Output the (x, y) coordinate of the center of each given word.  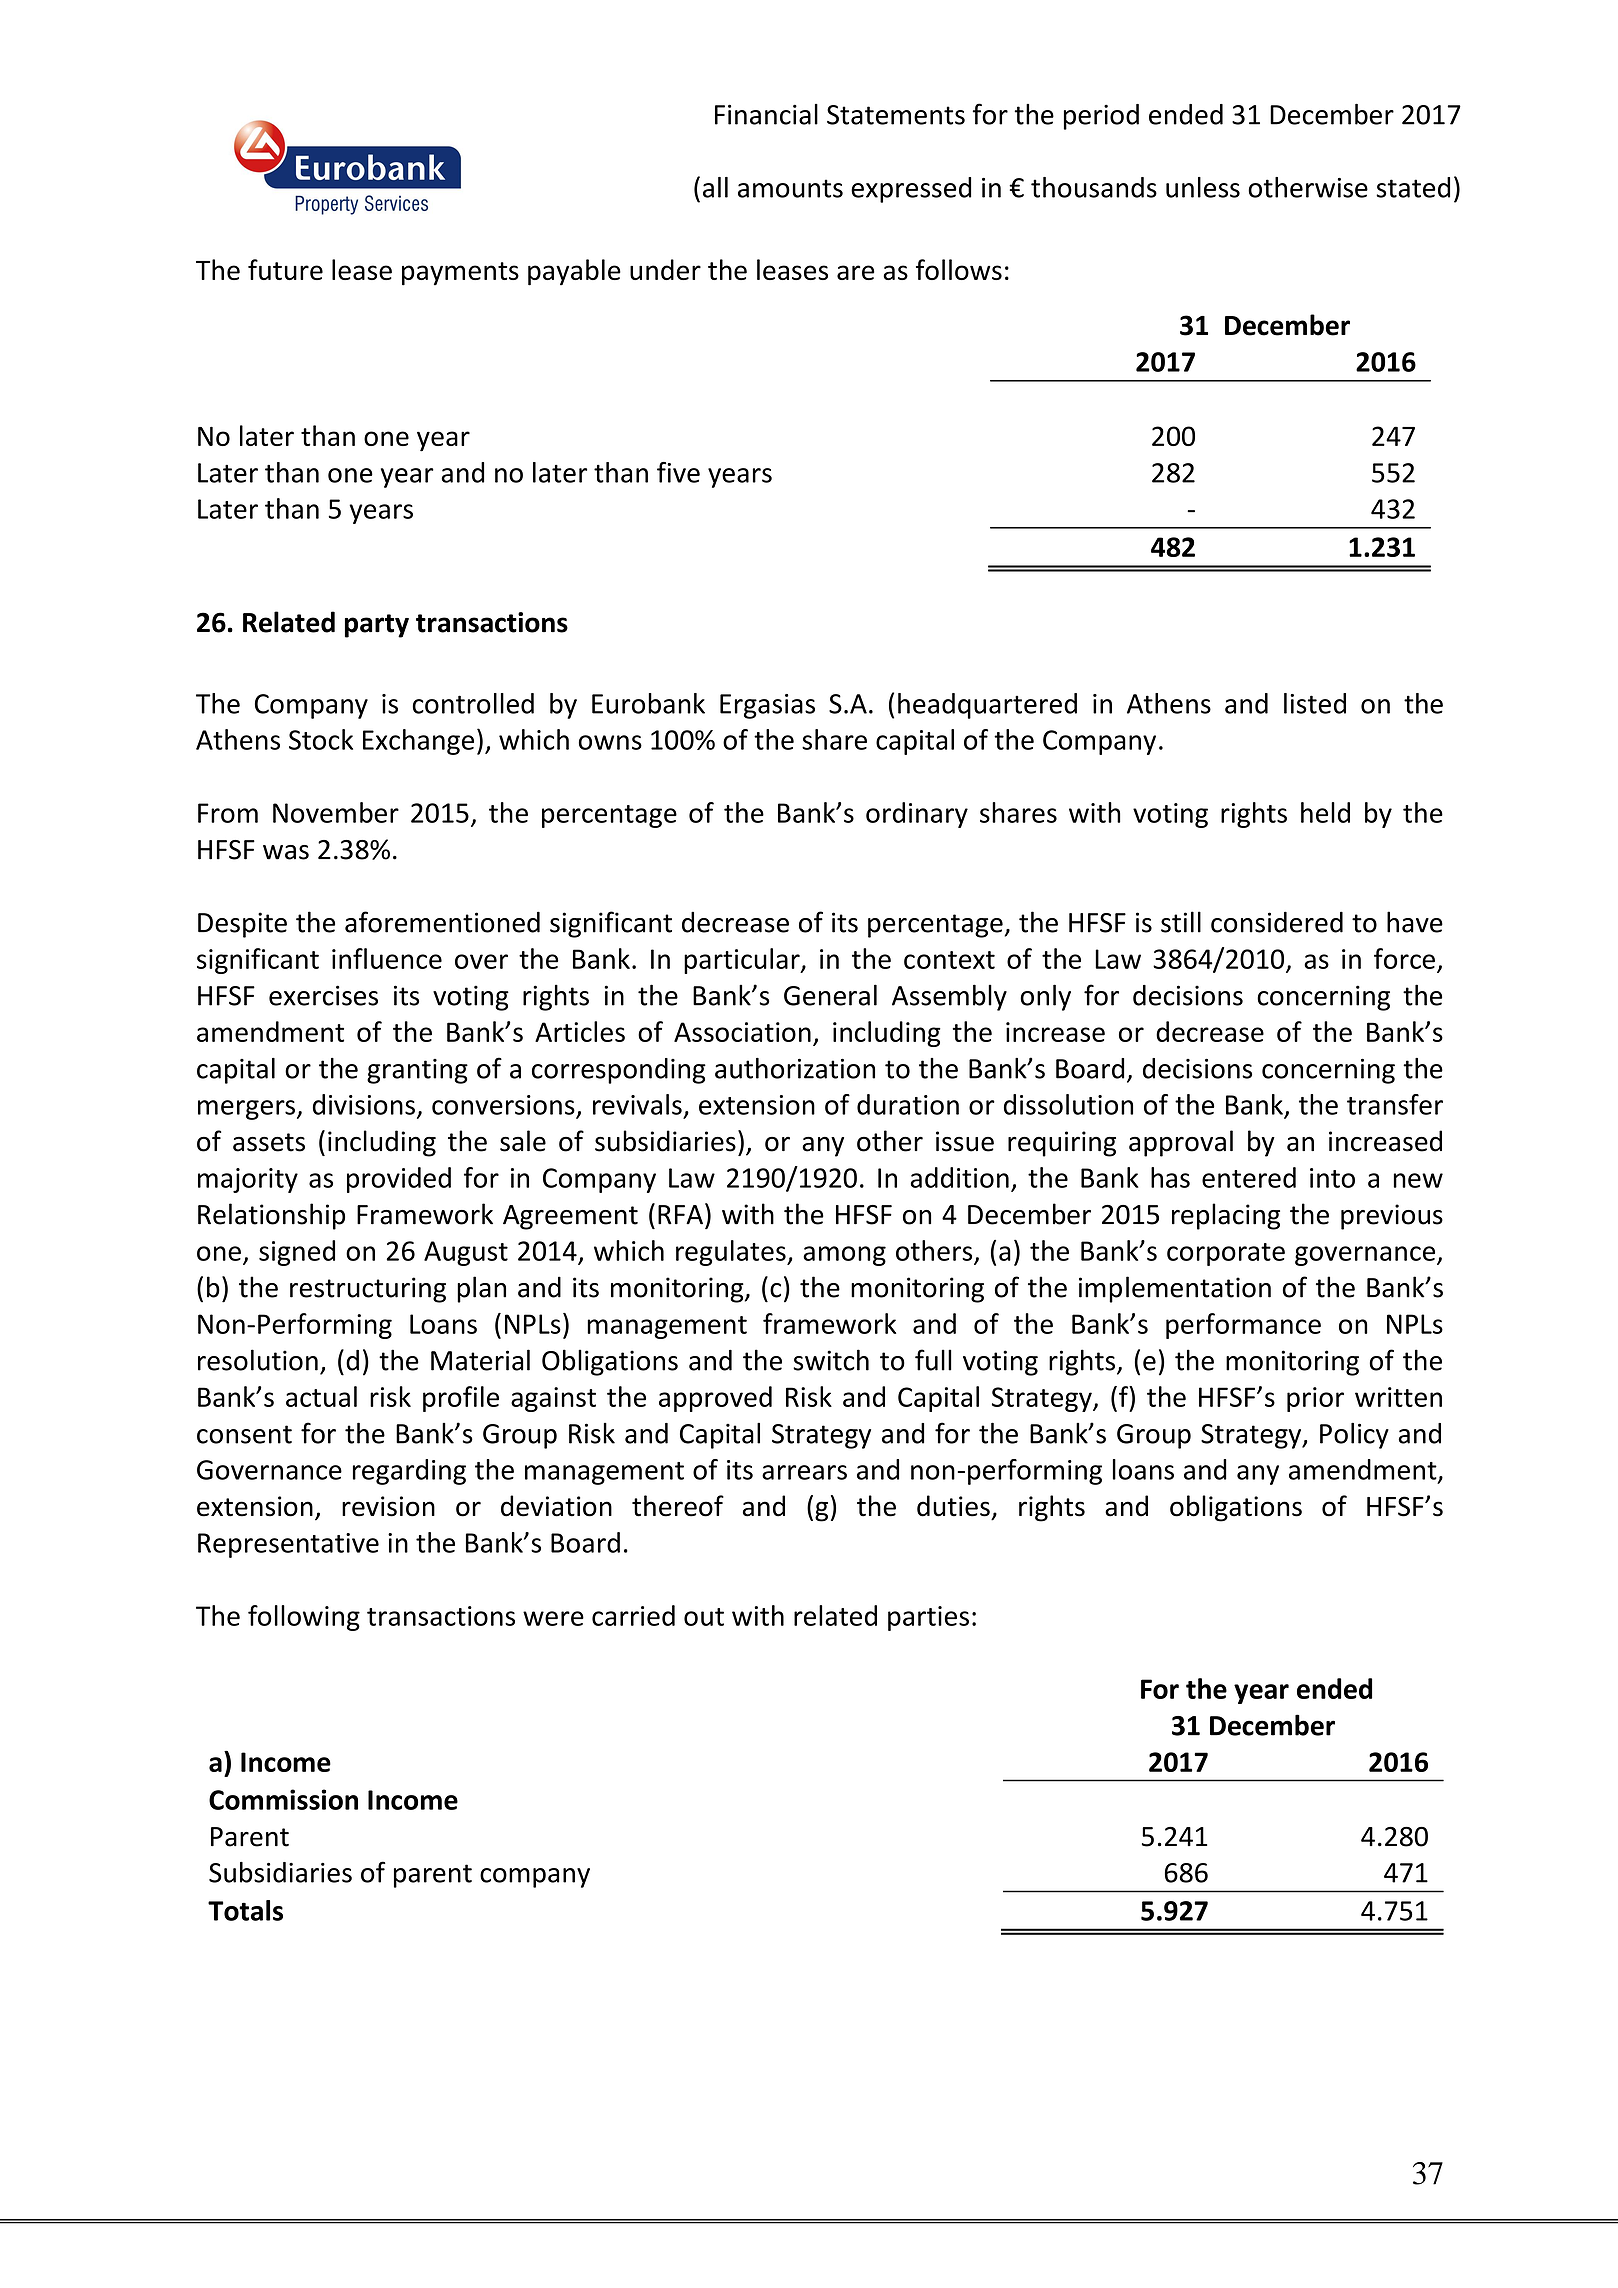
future (285, 269)
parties (928, 1618)
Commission (283, 1799)
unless (1203, 187)
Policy (1354, 1435)
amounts (790, 188)
